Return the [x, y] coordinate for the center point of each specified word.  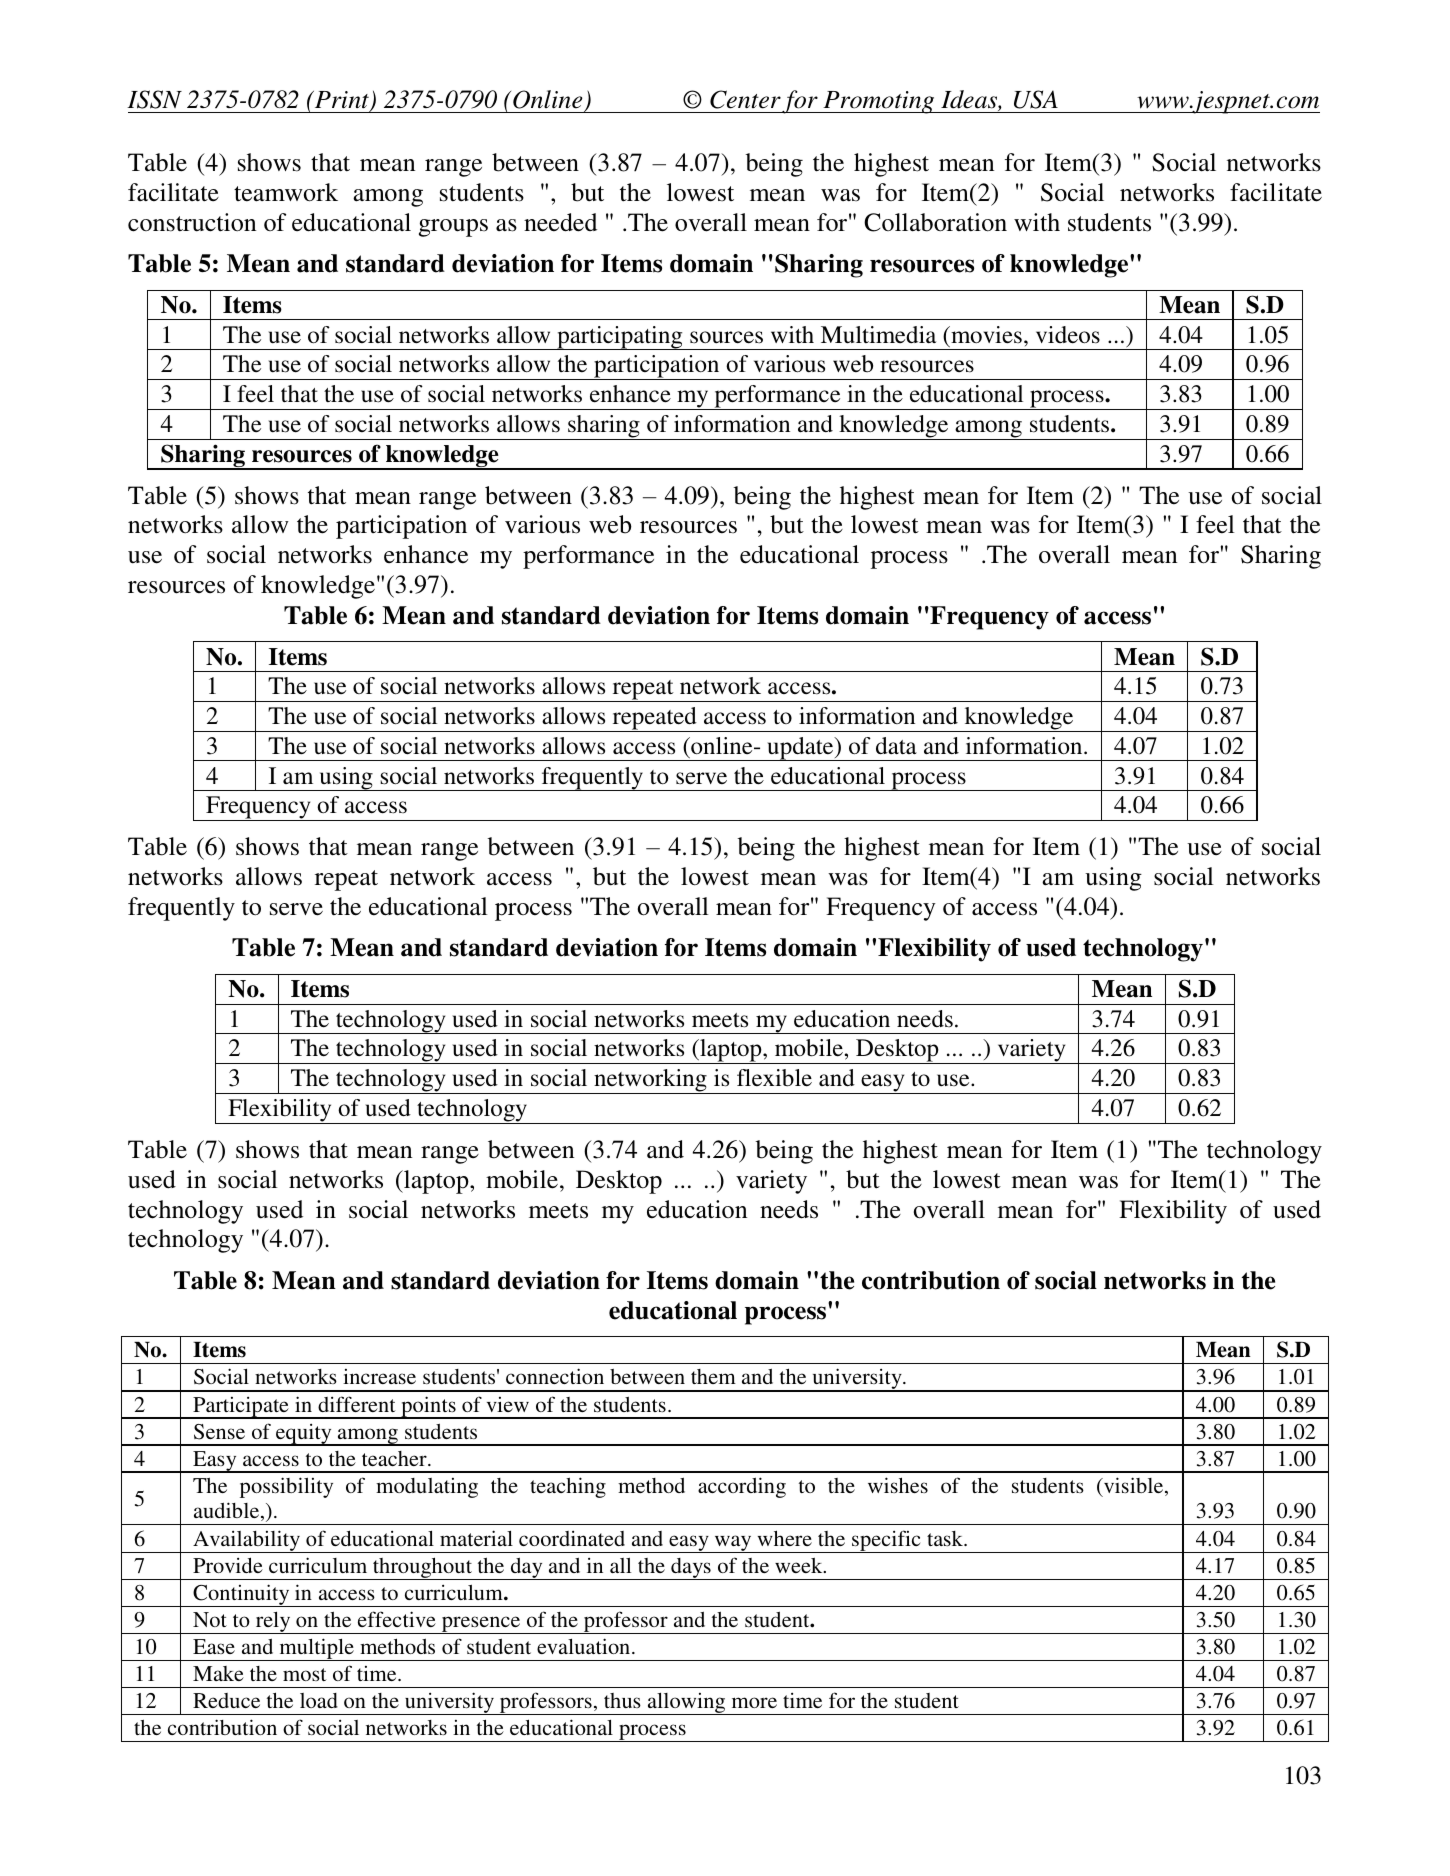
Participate [241, 1408]
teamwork [286, 192]
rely [273, 1623]
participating [620, 338]
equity [304, 1435]
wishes [898, 1485]
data [896, 746]
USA [1036, 99]
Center [745, 99]
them [713, 1376]
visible [1134, 1486]
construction [192, 222]
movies [985, 335]
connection [555, 1376]
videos [1068, 335]
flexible [774, 1078]
